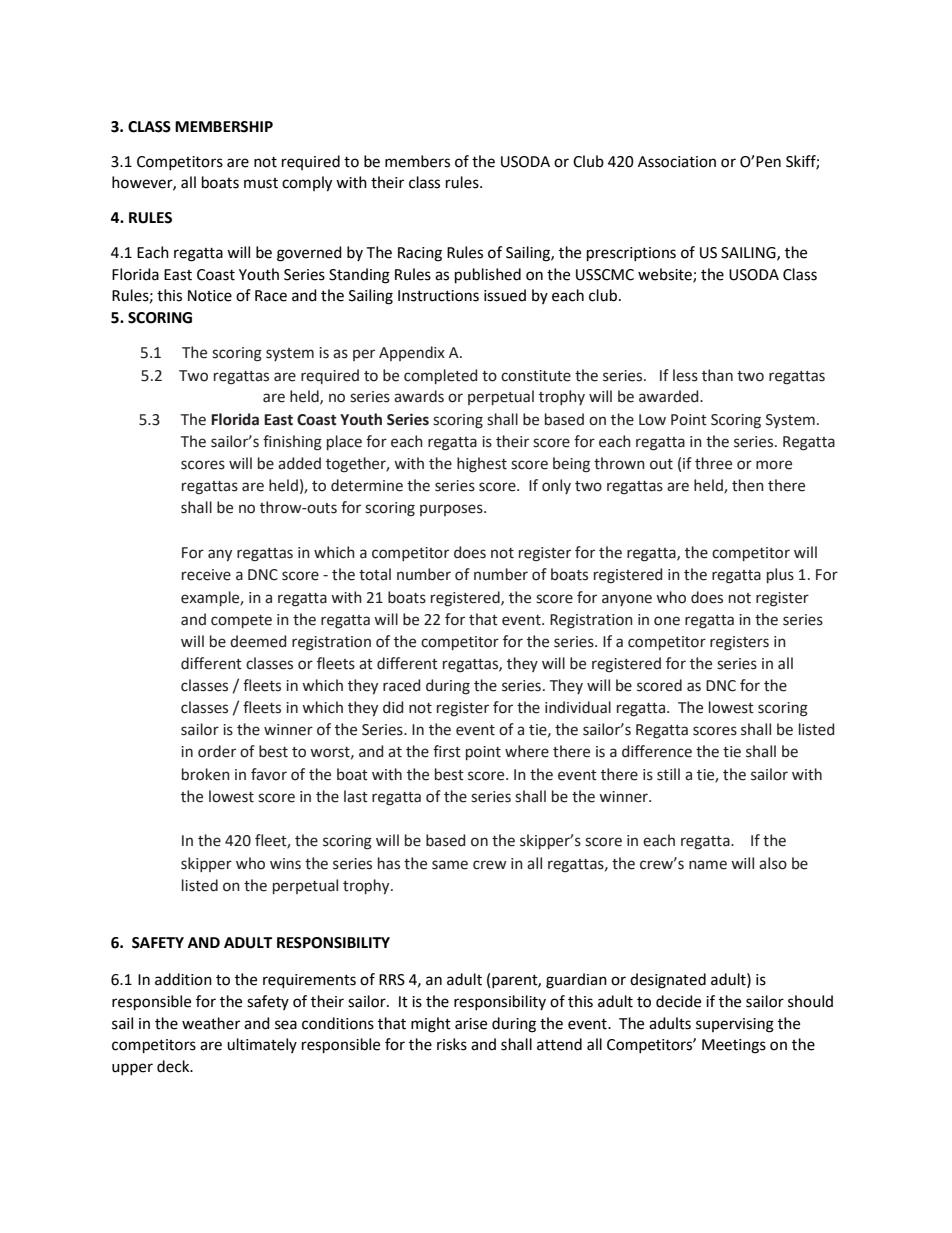 The image size is (952, 1233). Describe the element at coordinates (452, 1044) in the screenshot. I see `risks` at that location.
